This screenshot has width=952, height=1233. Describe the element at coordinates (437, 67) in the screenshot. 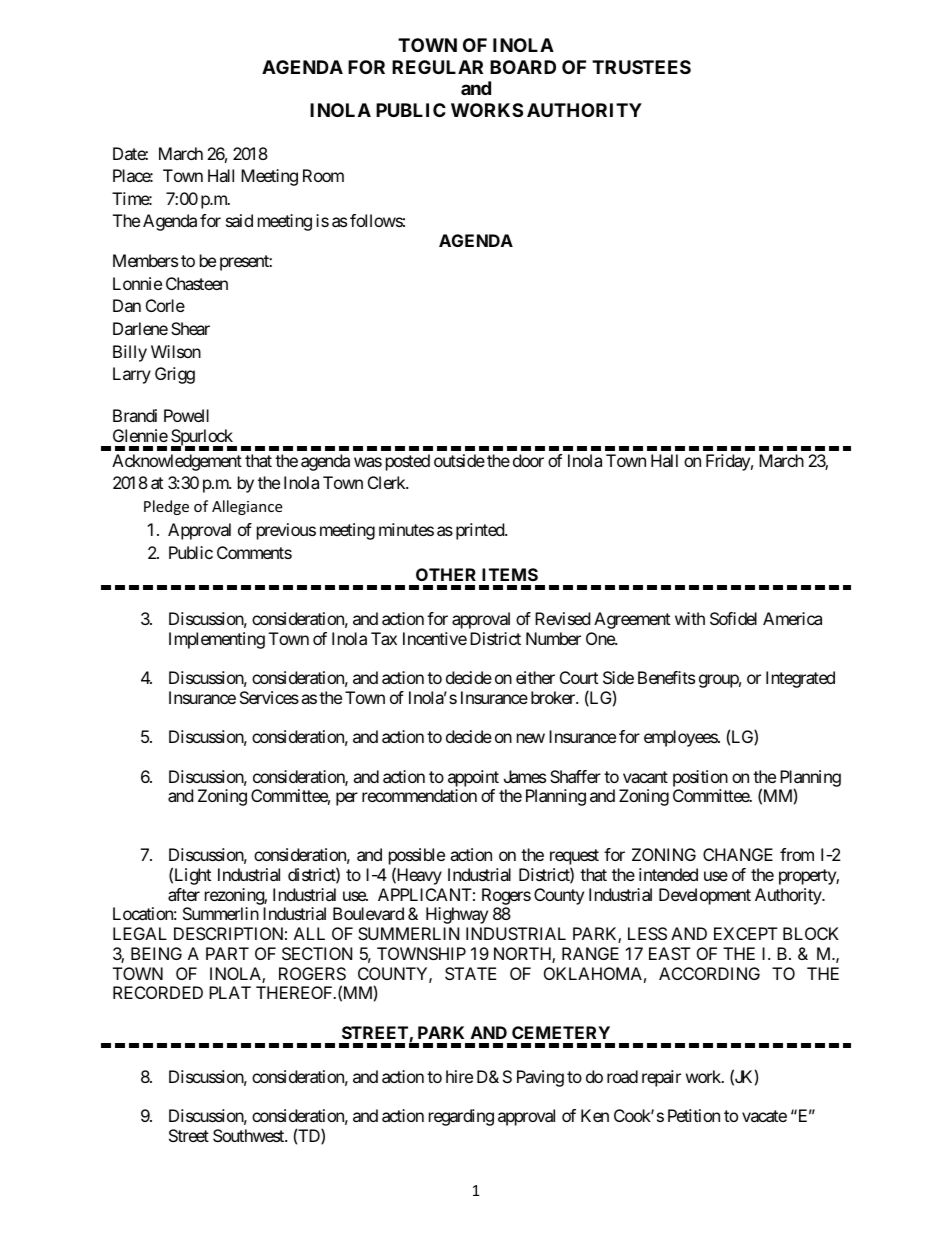

I see `REGULAR` at that location.
